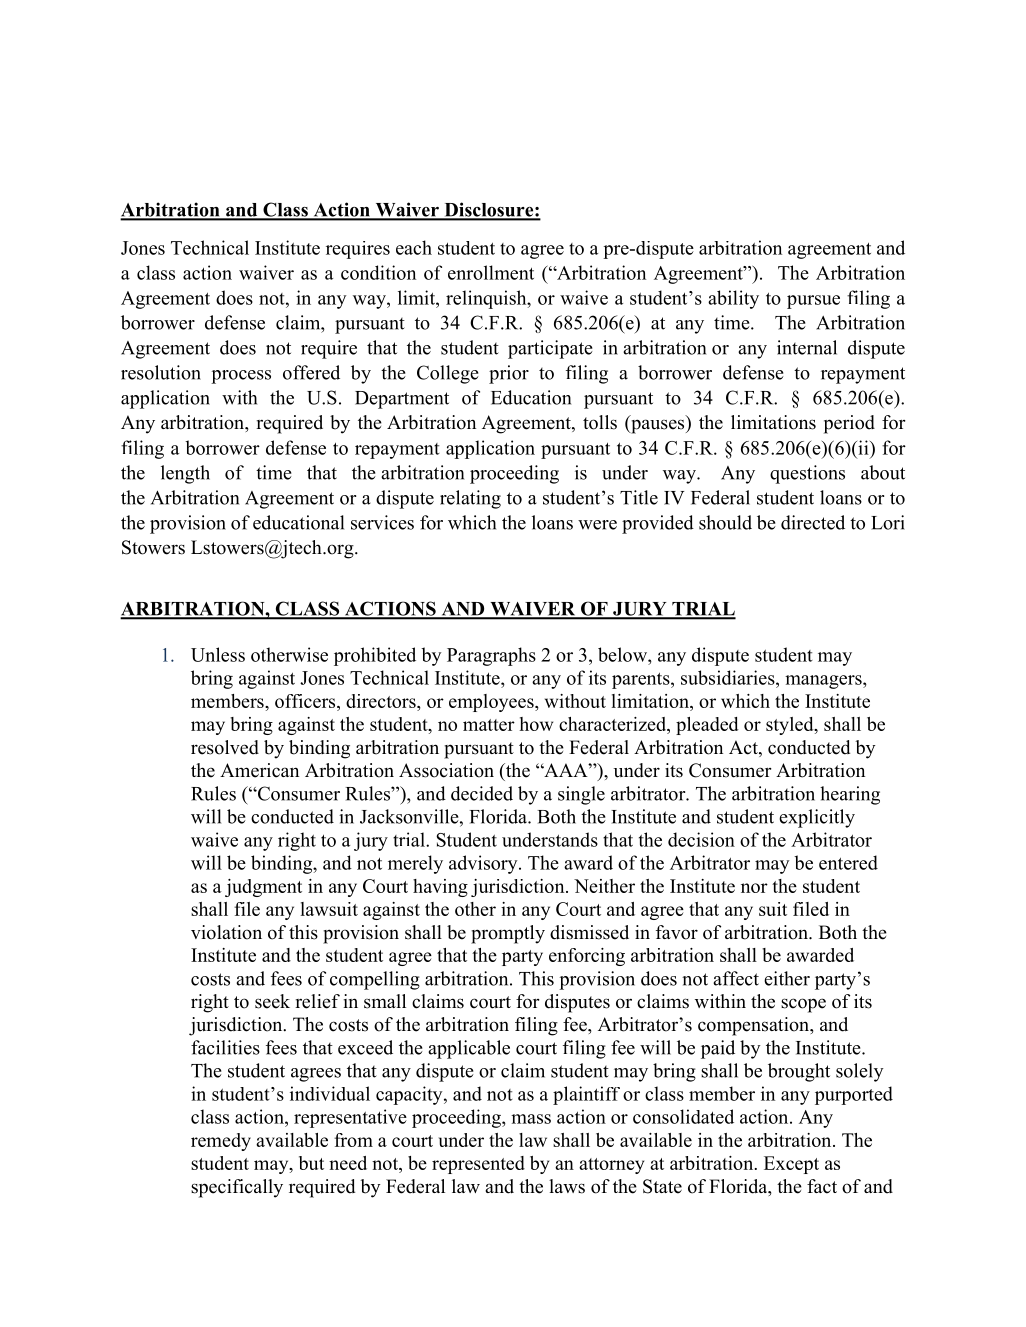  What do you see at coordinates (813, 522) in the document?
I see `directed` at bounding box center [813, 522].
